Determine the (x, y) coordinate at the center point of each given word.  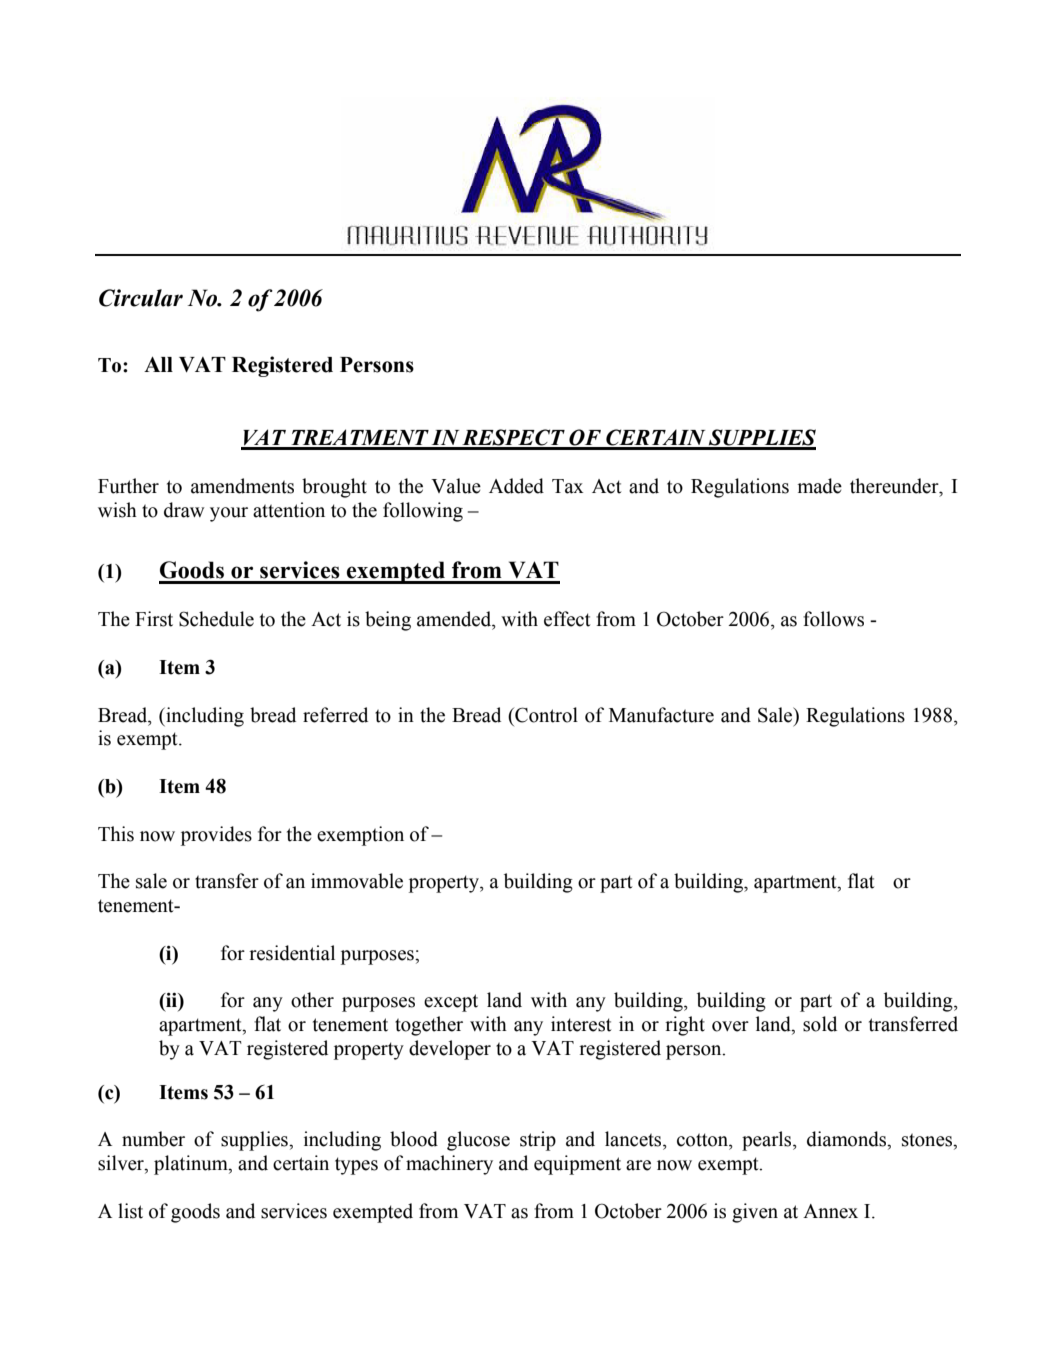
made (820, 486)
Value (456, 486)
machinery (449, 1165)
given (755, 1213)
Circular (141, 298)
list (130, 1211)
